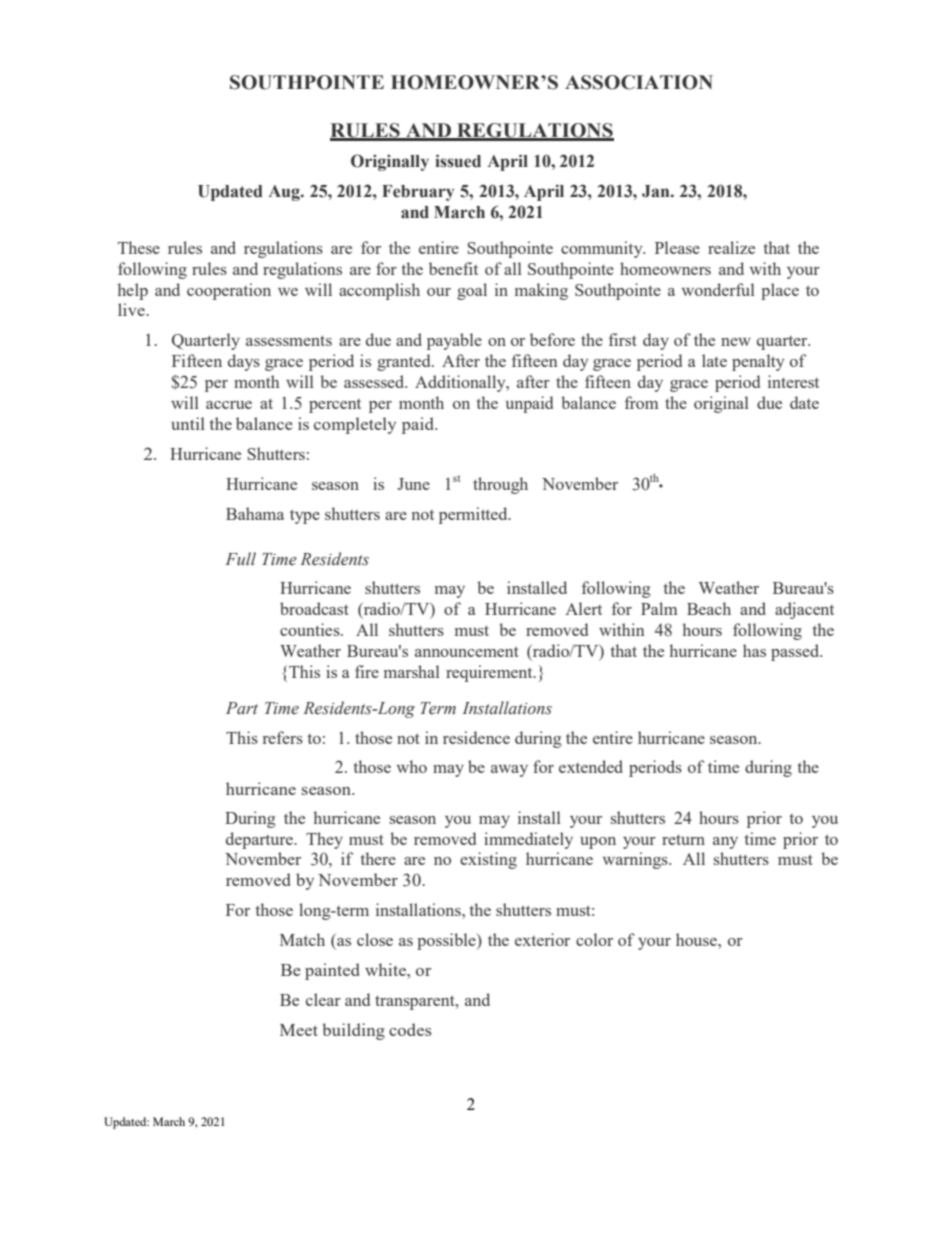 Image resolution: width=952 pixels, height=1233 pixels. I want to click on refers, so click(283, 737).
